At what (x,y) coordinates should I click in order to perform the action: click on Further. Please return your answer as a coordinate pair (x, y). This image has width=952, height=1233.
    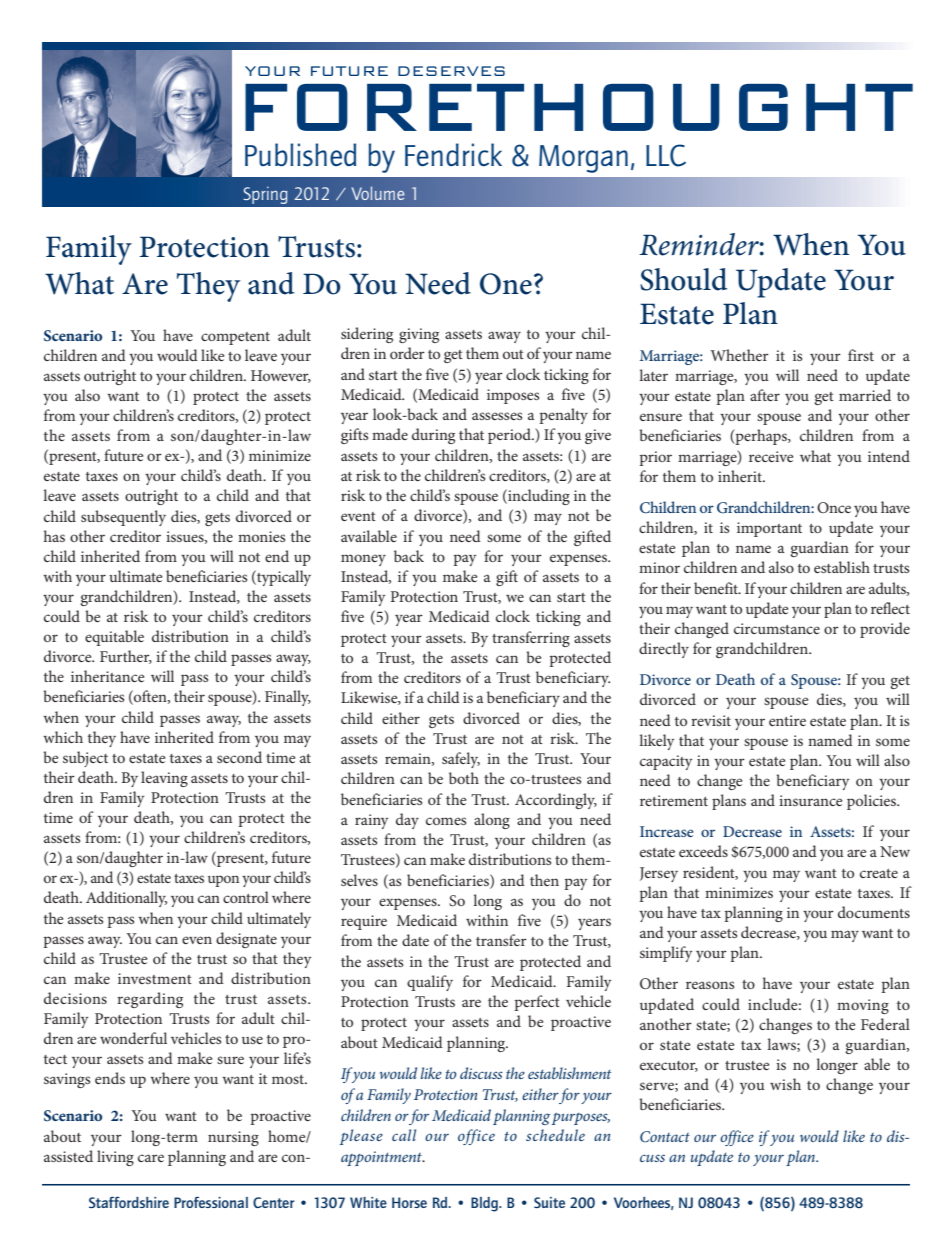
    Looking at the image, I should click on (126, 657).
